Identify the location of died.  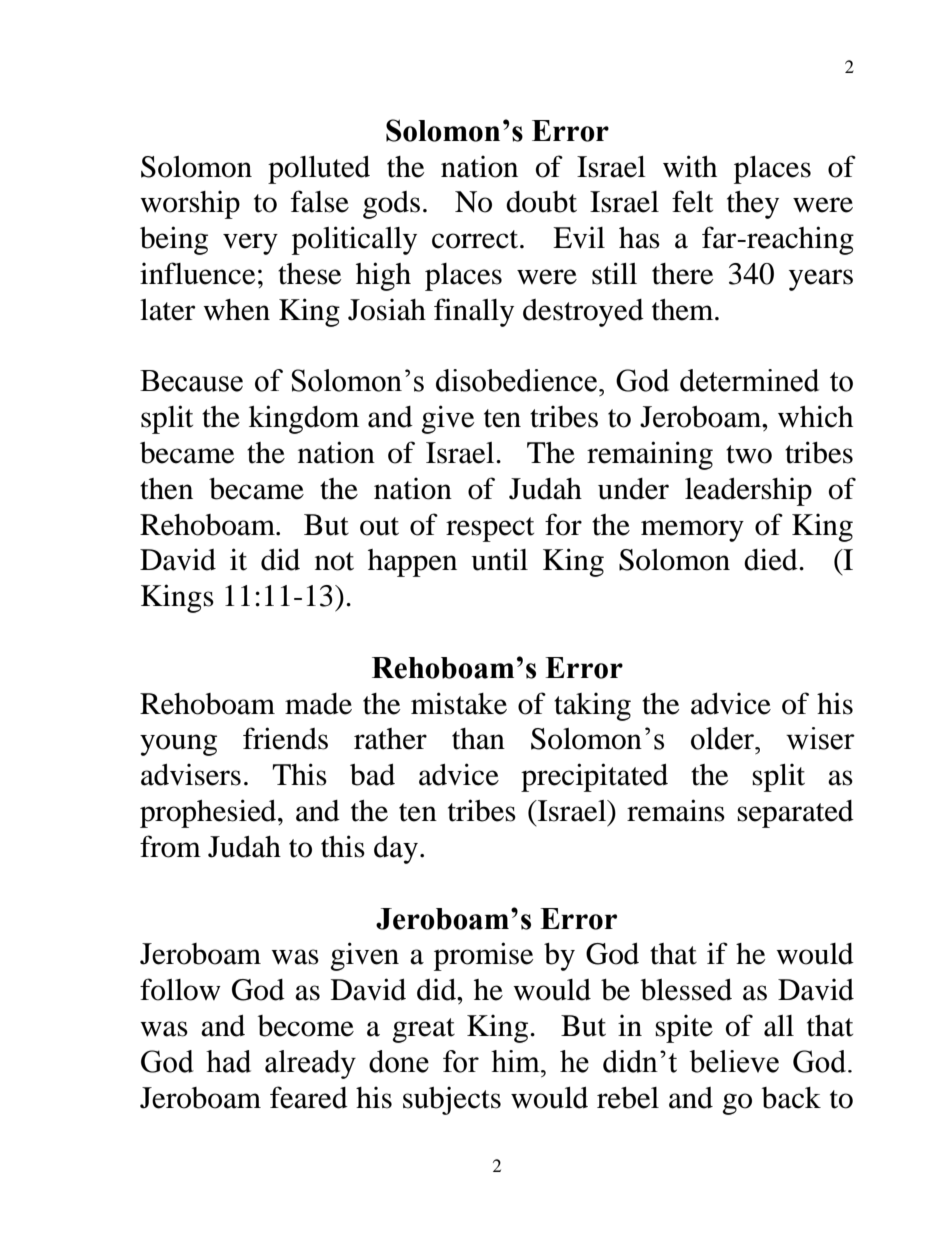
(772, 559).
